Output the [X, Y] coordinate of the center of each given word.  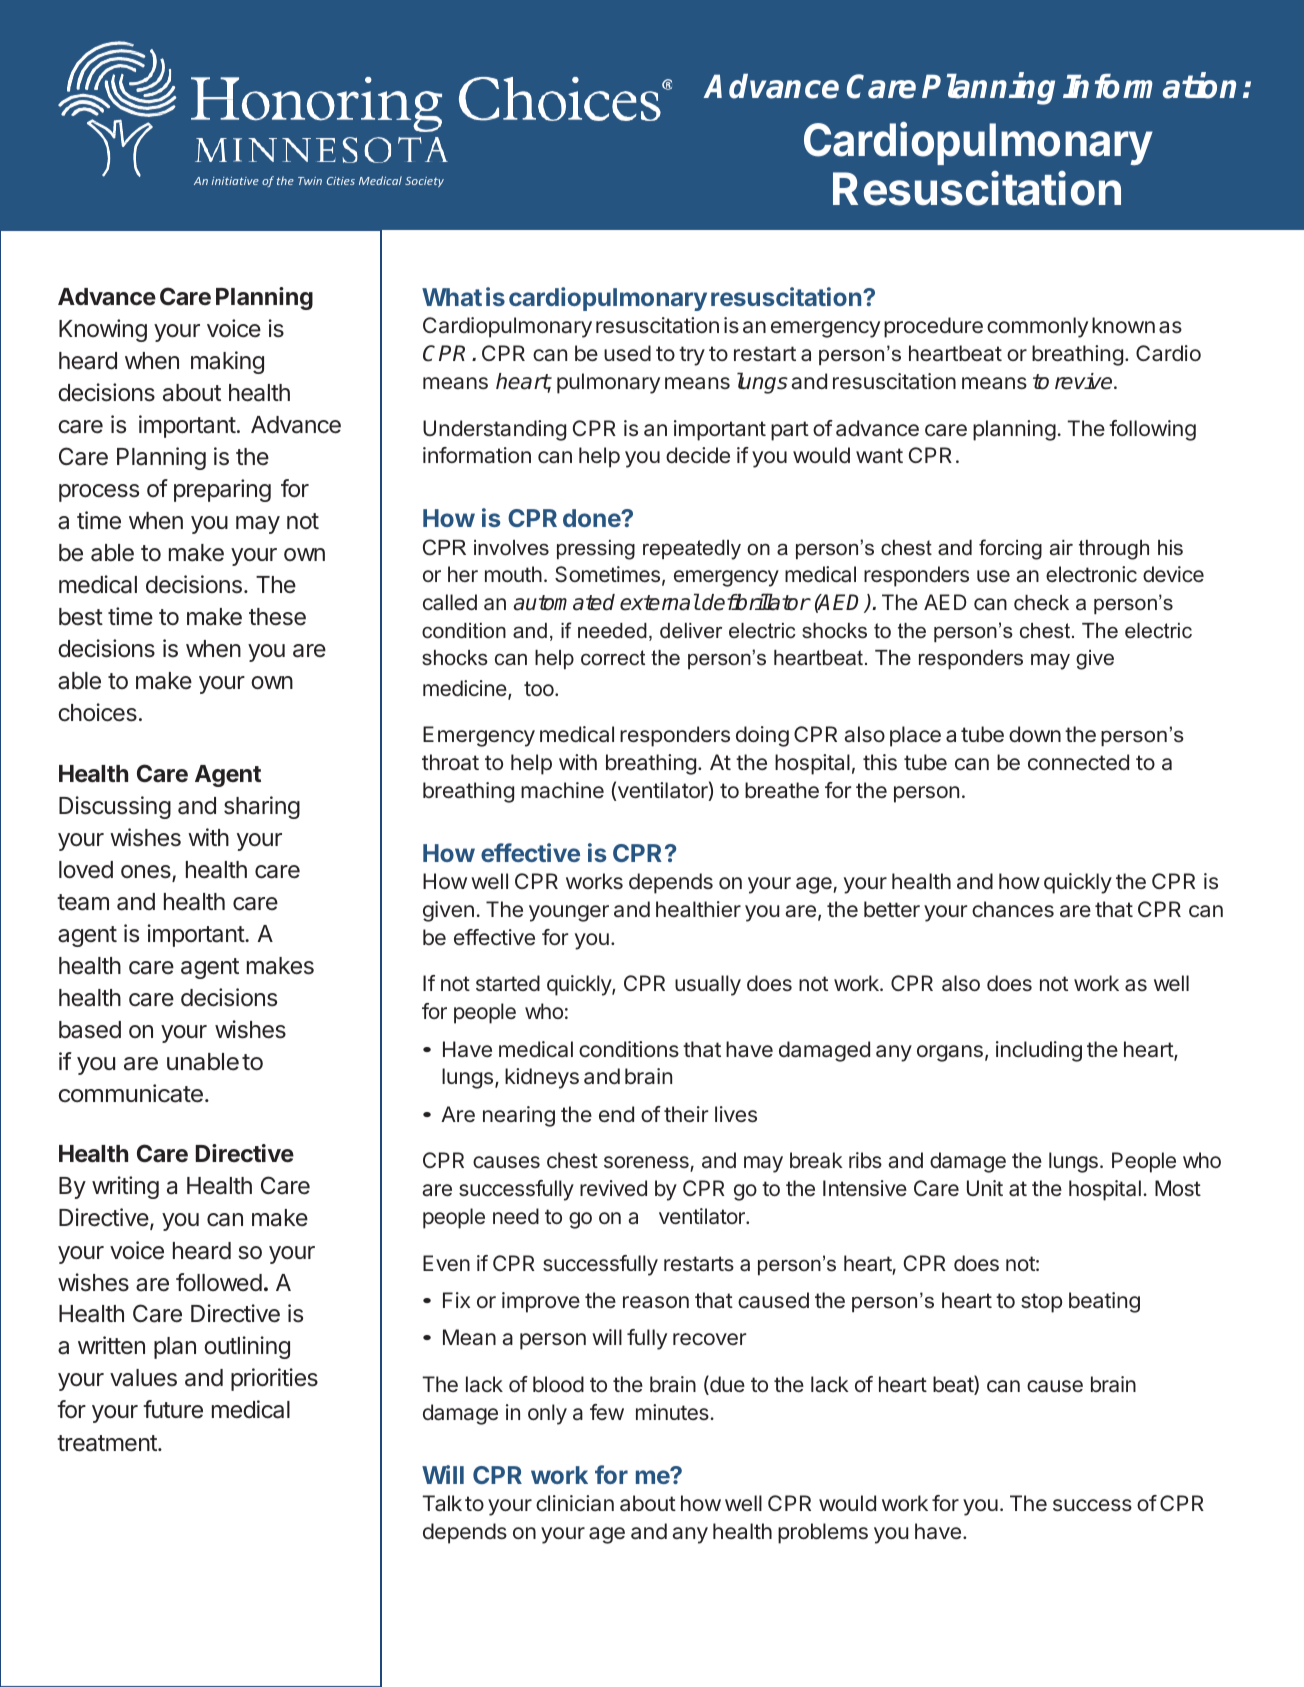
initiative [235, 181]
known [1123, 325]
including [1039, 1051]
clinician [575, 1503]
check [1041, 603]
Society [424, 182]
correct [613, 658]
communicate [131, 1093]
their [686, 1114]
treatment [108, 1443]
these [277, 617]
